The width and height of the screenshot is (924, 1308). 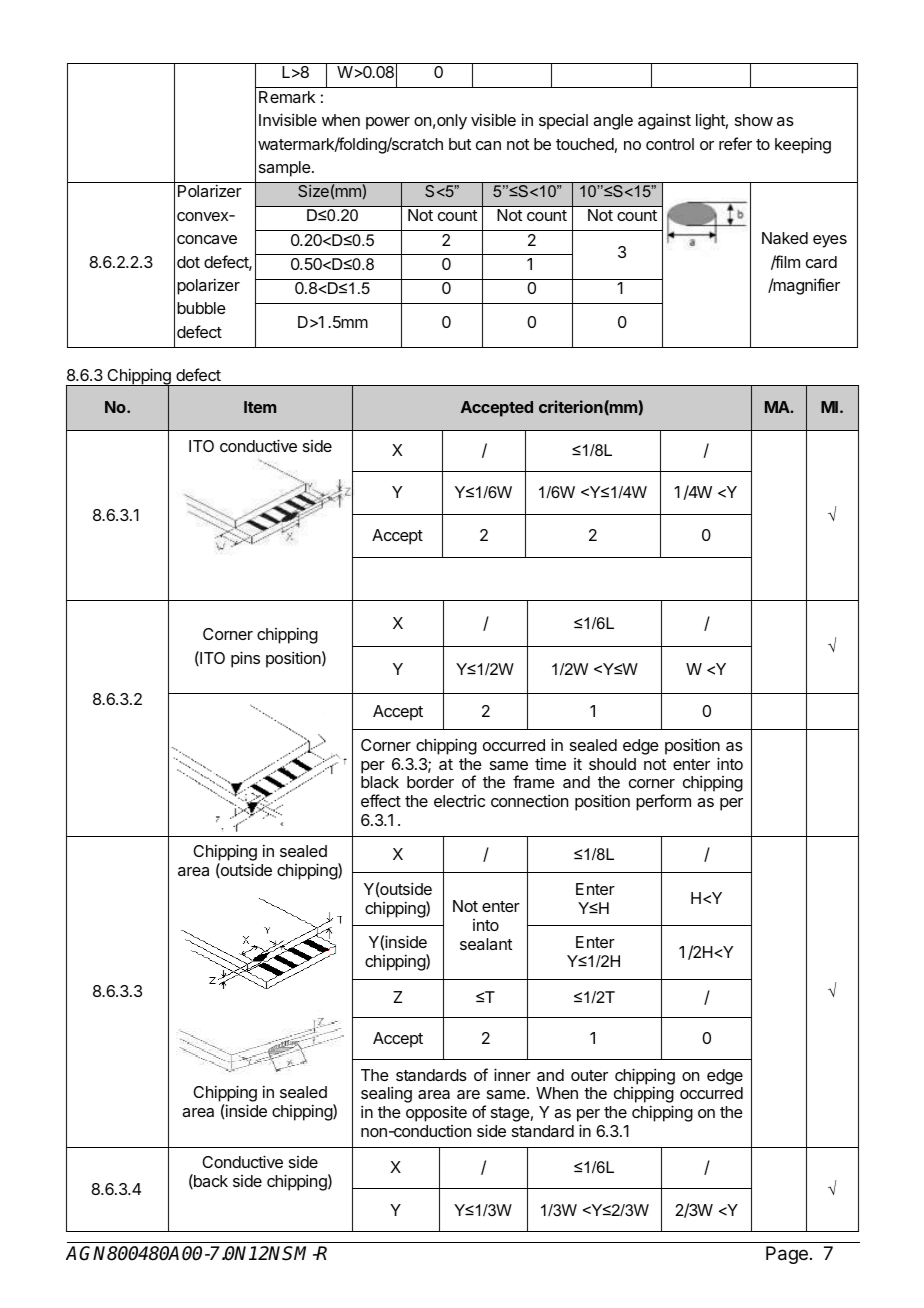 I want to click on perform, so click(x=663, y=802).
